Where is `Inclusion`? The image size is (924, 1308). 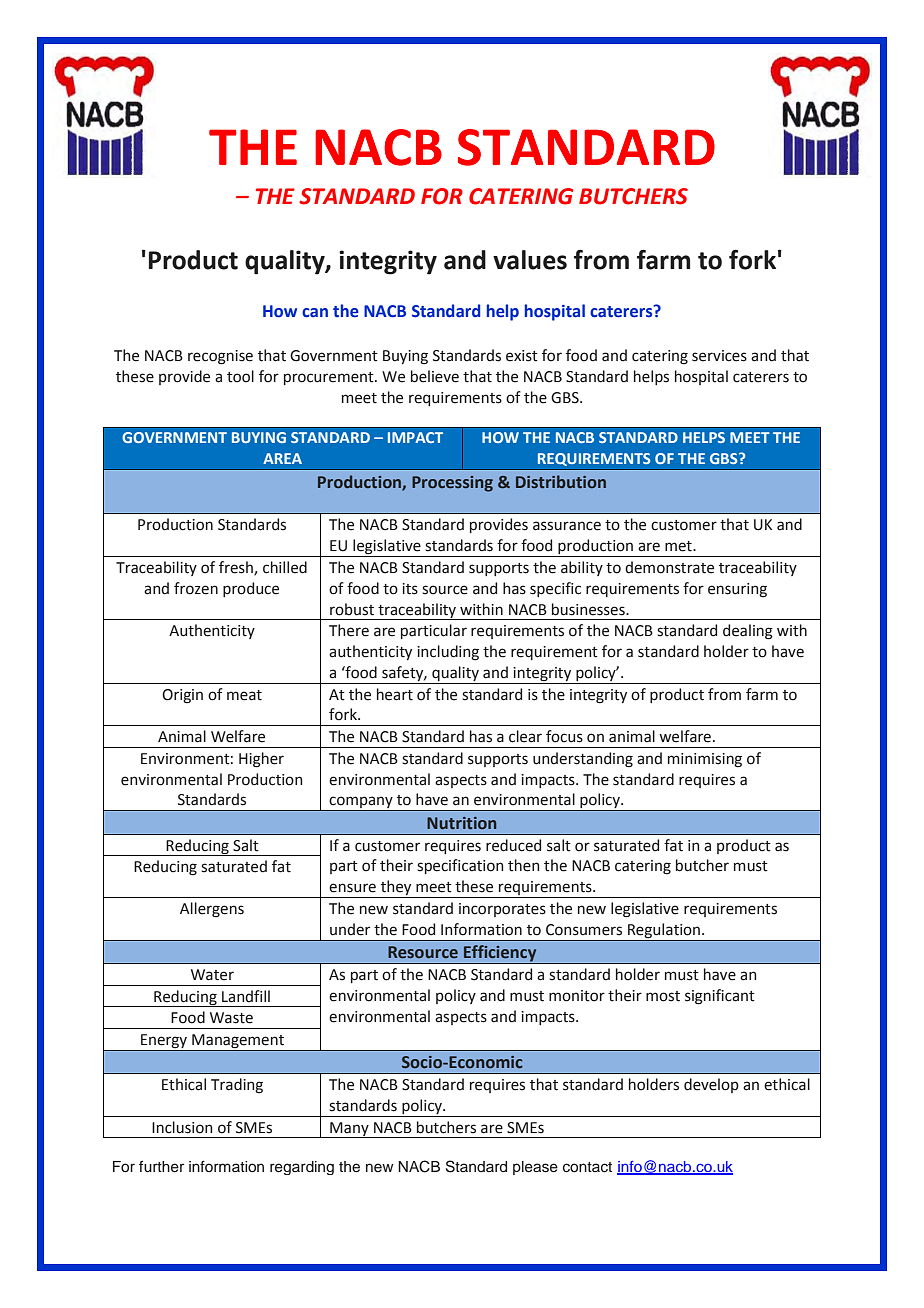
Inclusion is located at coordinates (182, 1127).
